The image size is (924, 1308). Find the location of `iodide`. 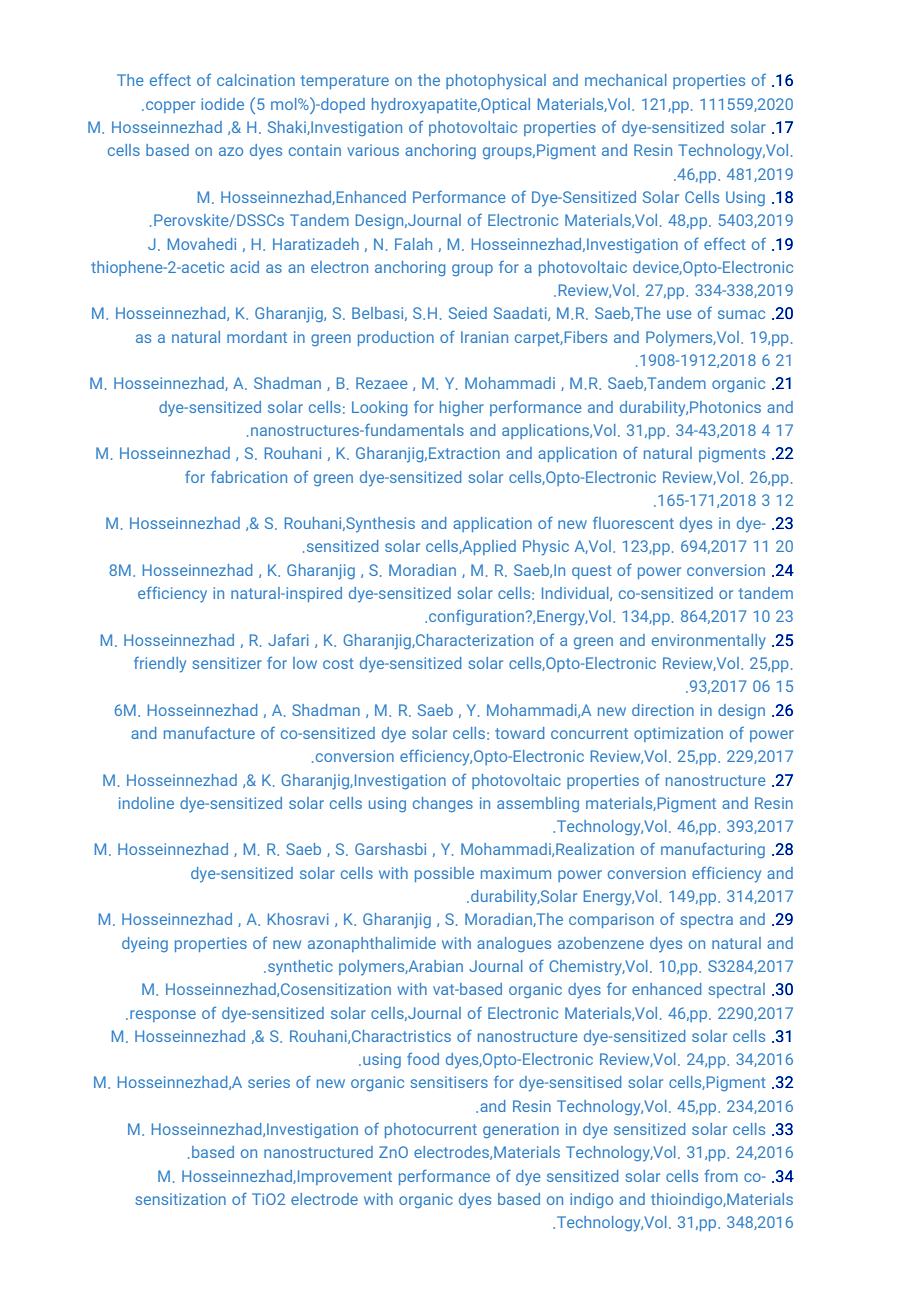

iodide is located at coordinates (222, 104).
